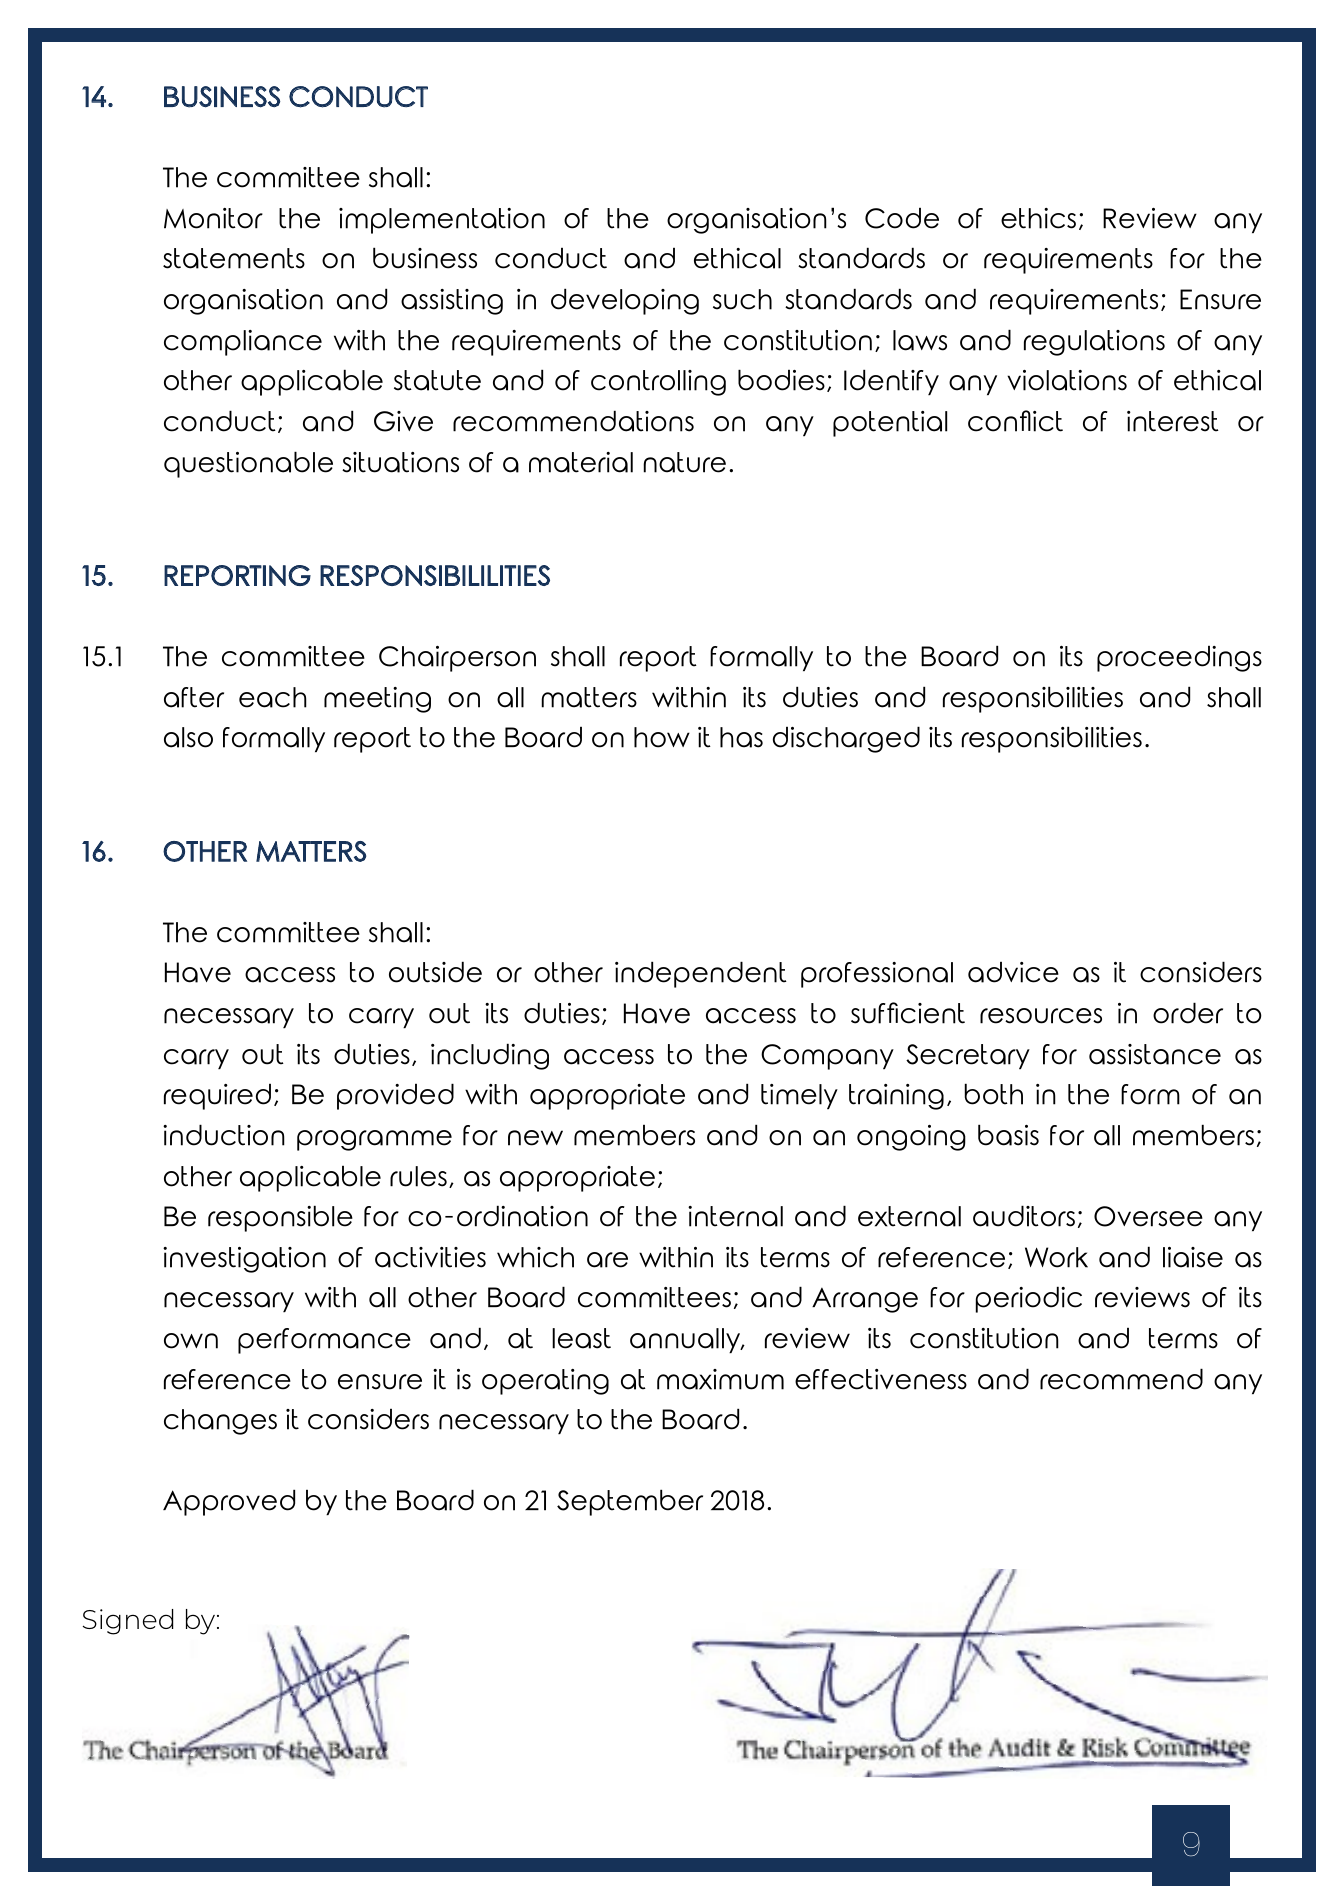 The image size is (1344, 1900). I want to click on outside, so click(435, 972).
